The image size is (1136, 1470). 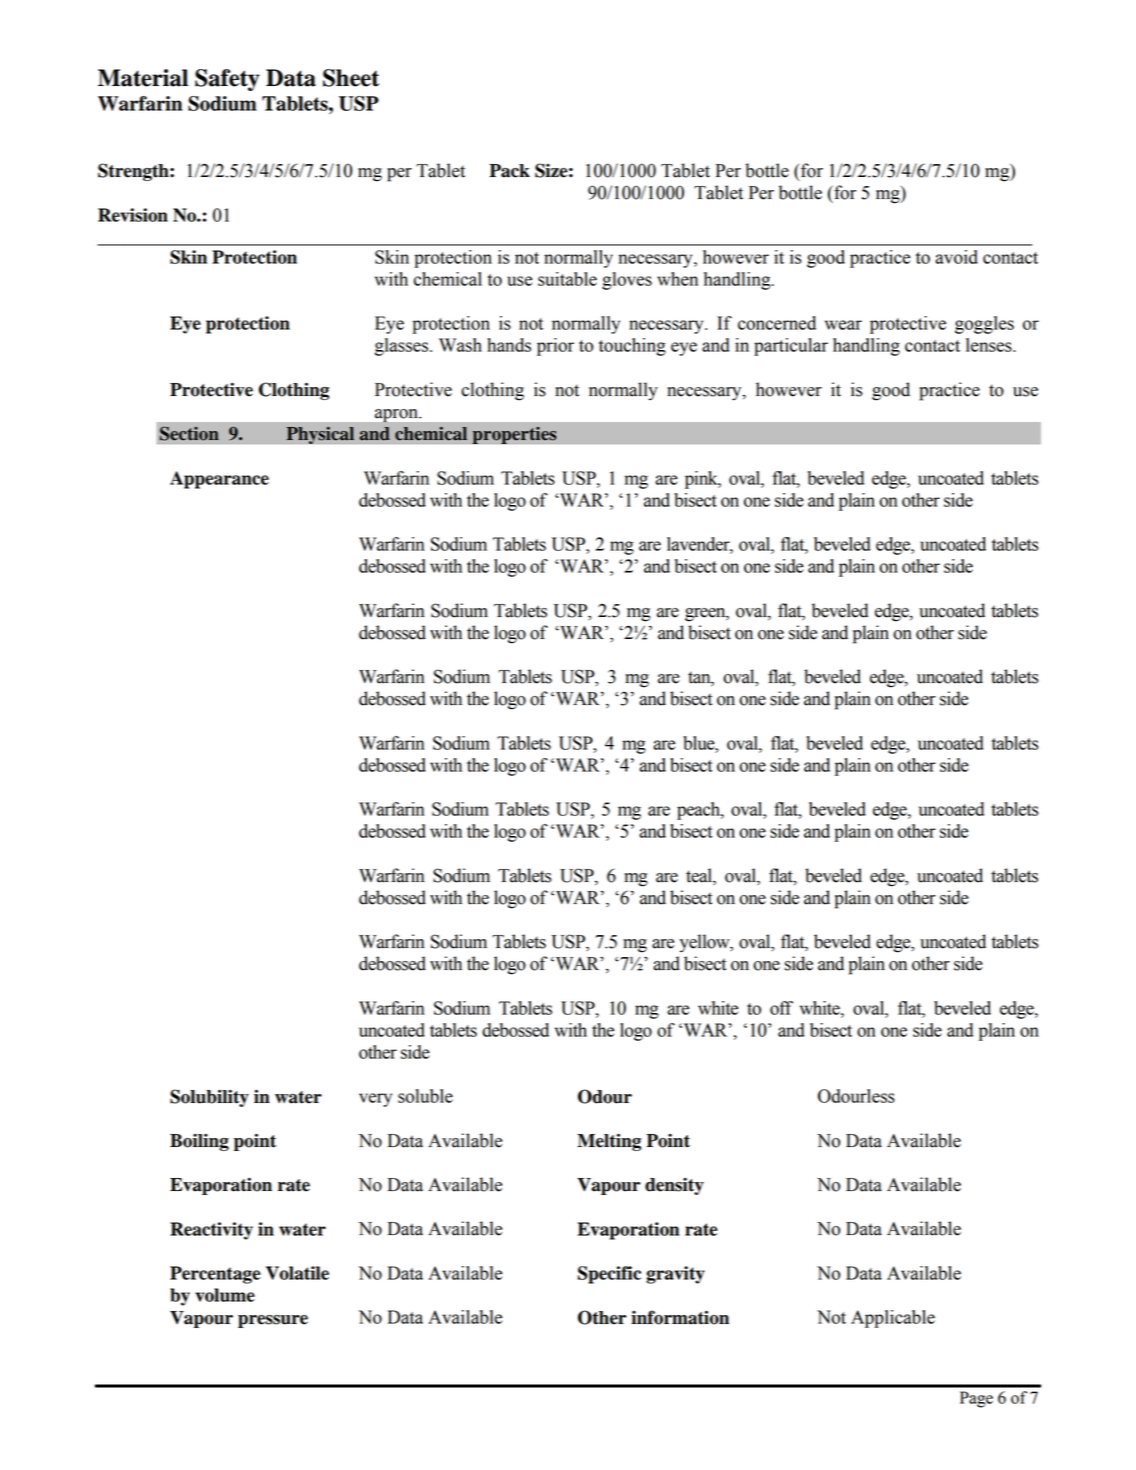 What do you see at coordinates (555, 347) in the document?
I see `prior` at bounding box center [555, 347].
